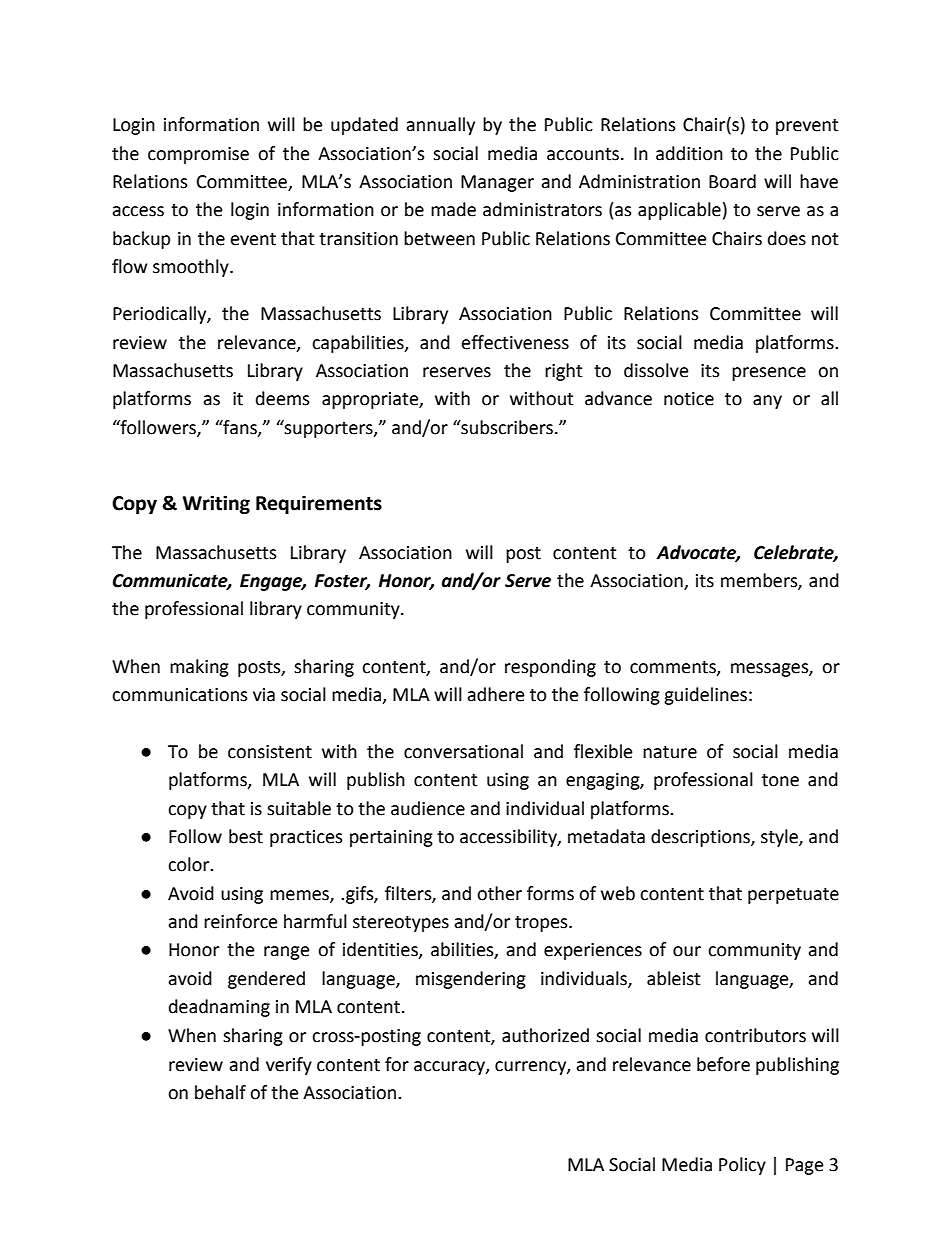 This screenshot has height=1233, width=952. Describe the element at coordinates (767, 402) in the screenshot. I see `any` at that location.
